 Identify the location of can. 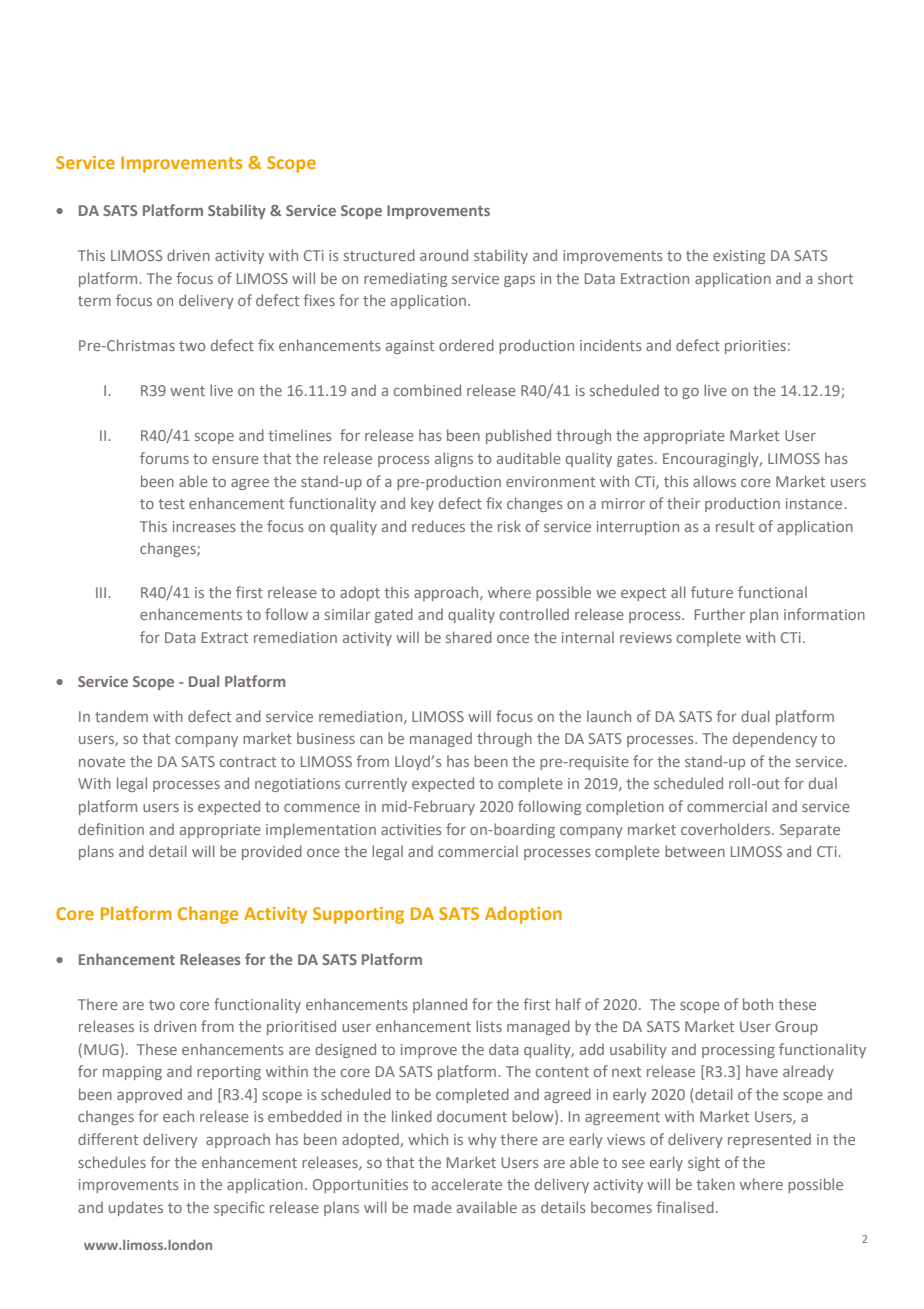
(371, 740).
